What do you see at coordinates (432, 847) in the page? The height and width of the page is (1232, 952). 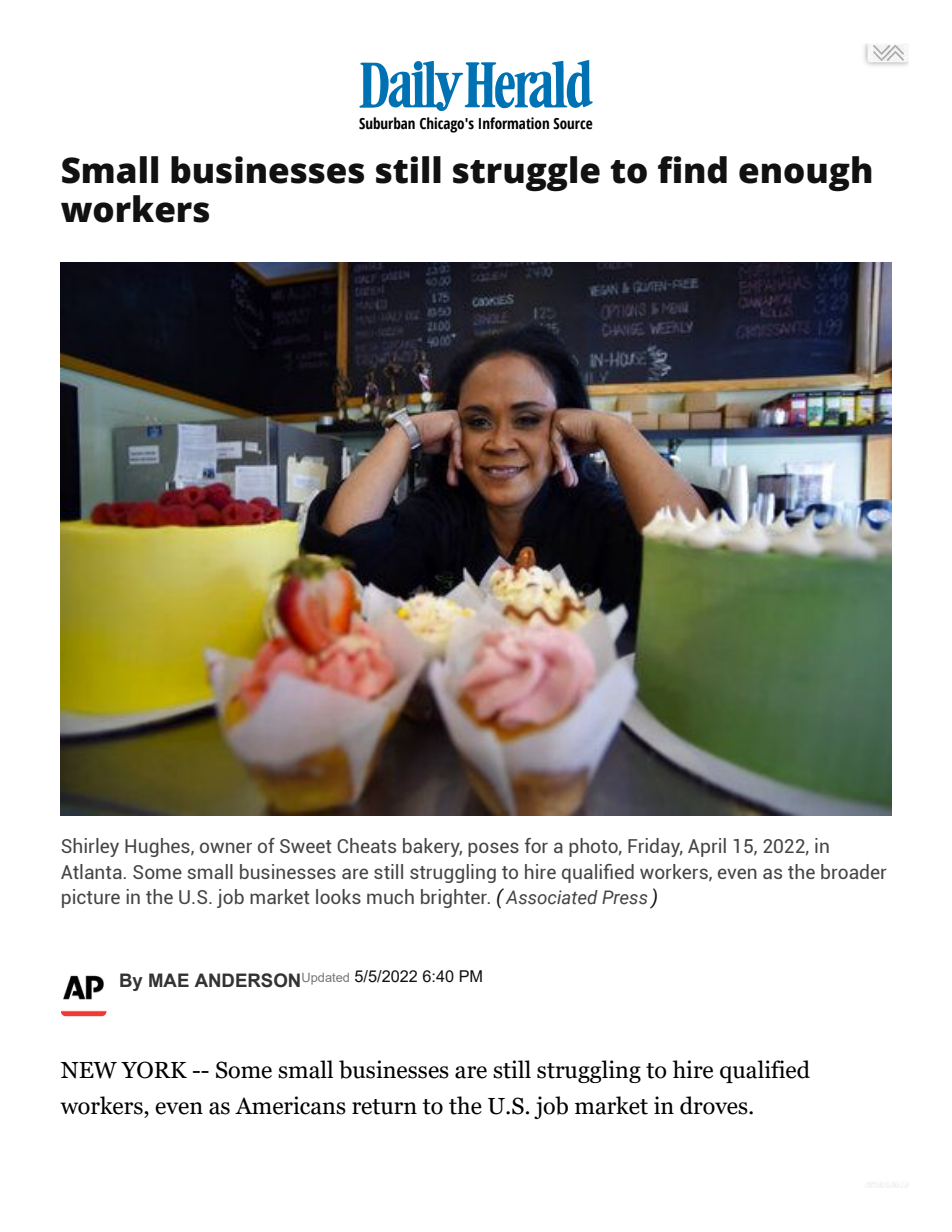 I see `bakery` at bounding box center [432, 847].
